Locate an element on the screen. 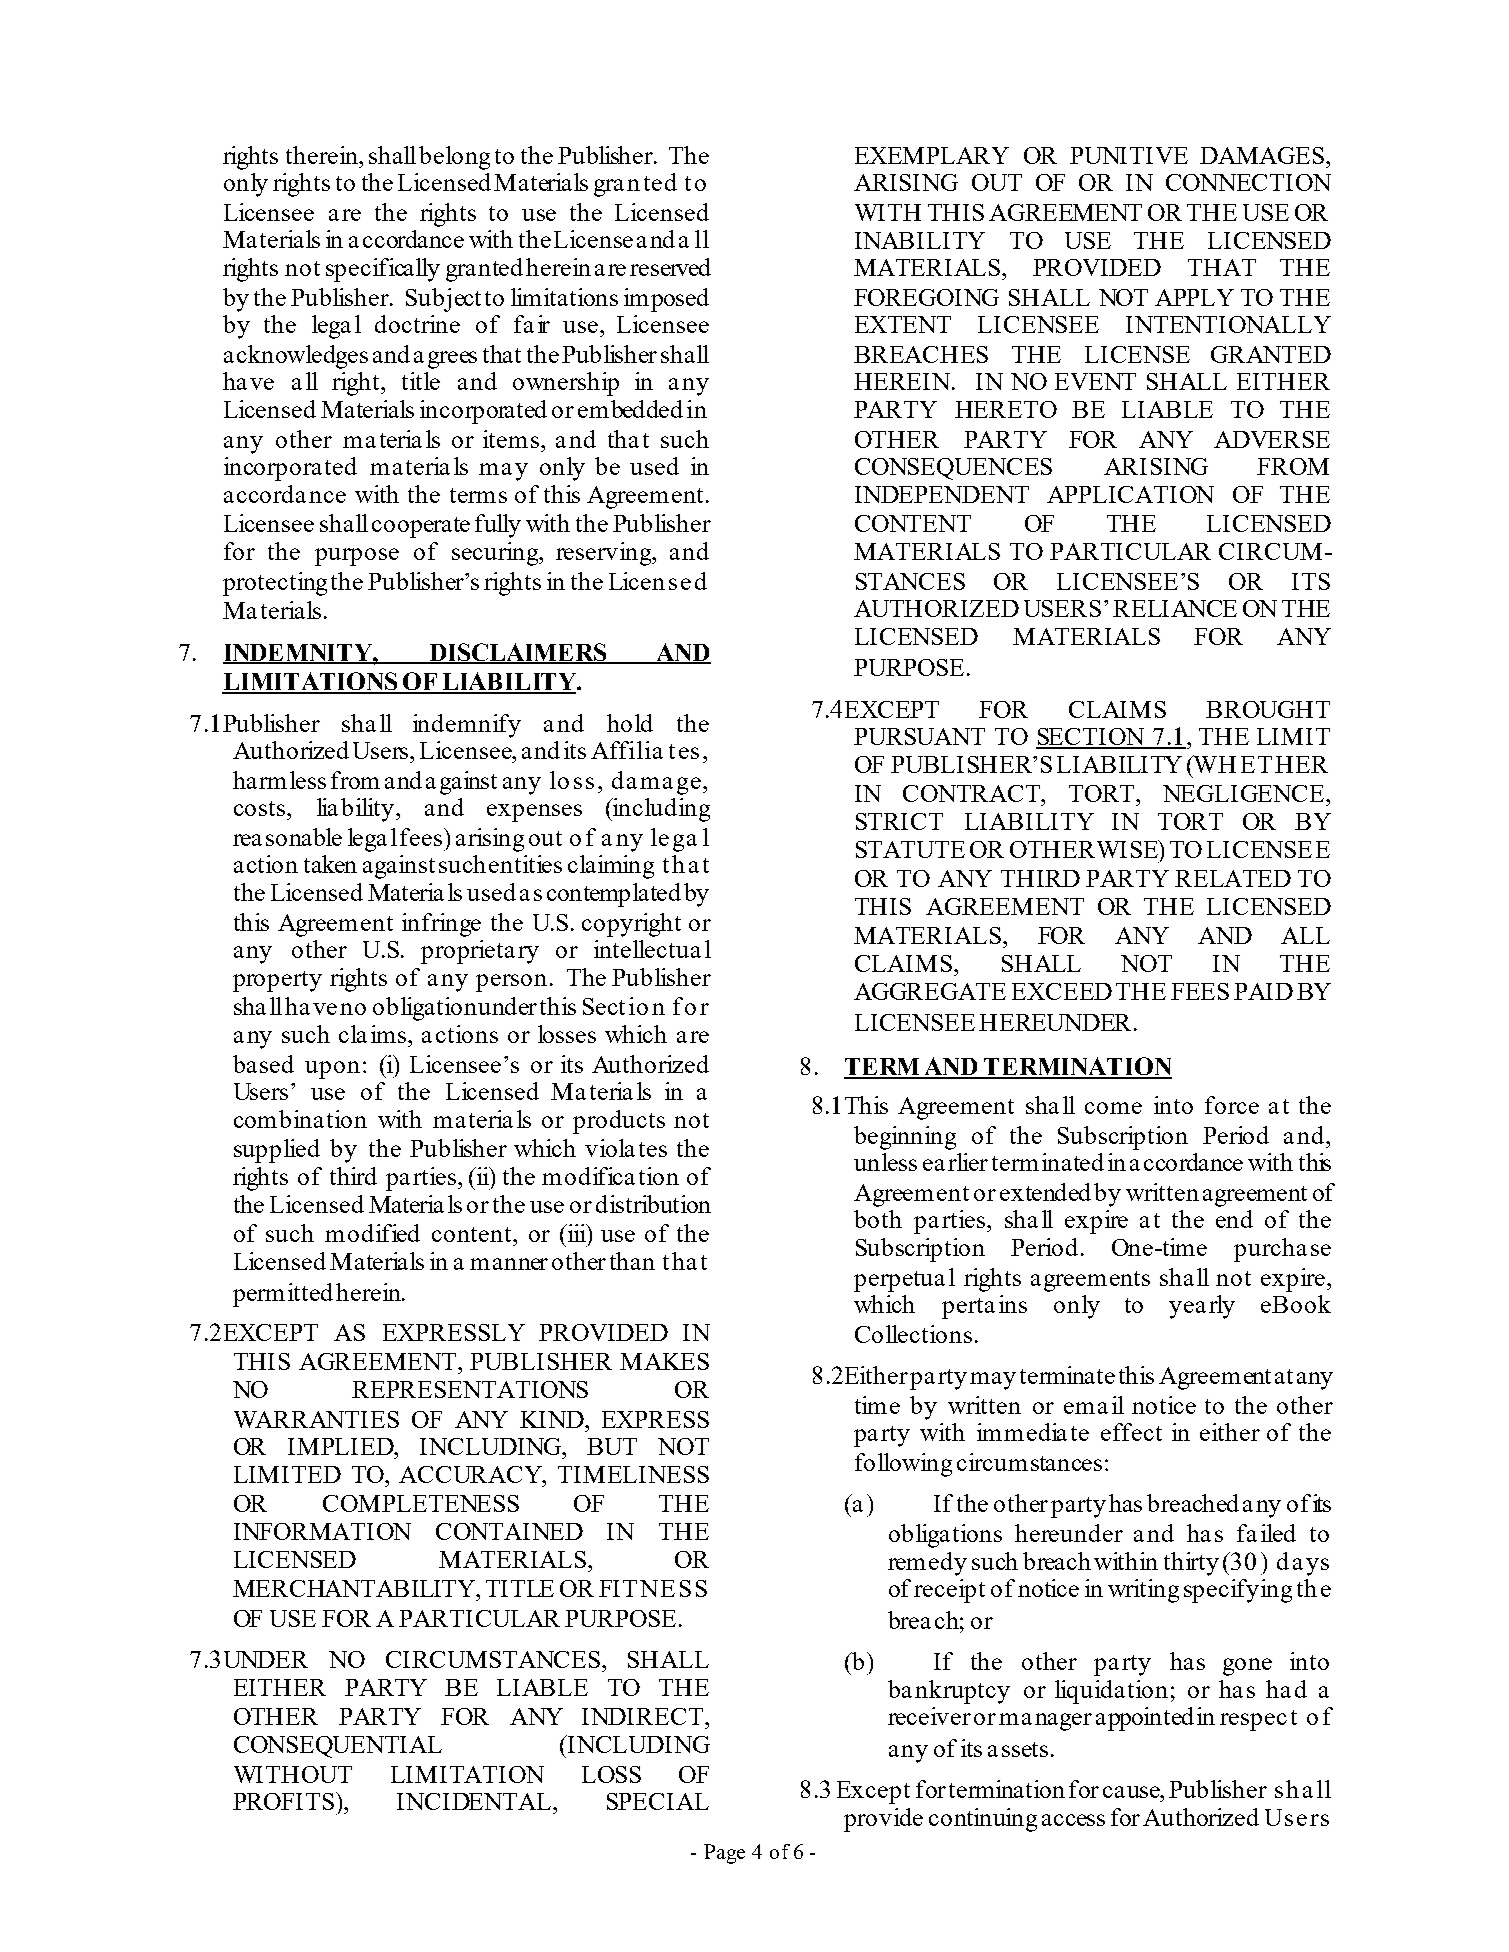 This screenshot has height=1952, width=1509. upon is located at coordinates (332, 1070).
